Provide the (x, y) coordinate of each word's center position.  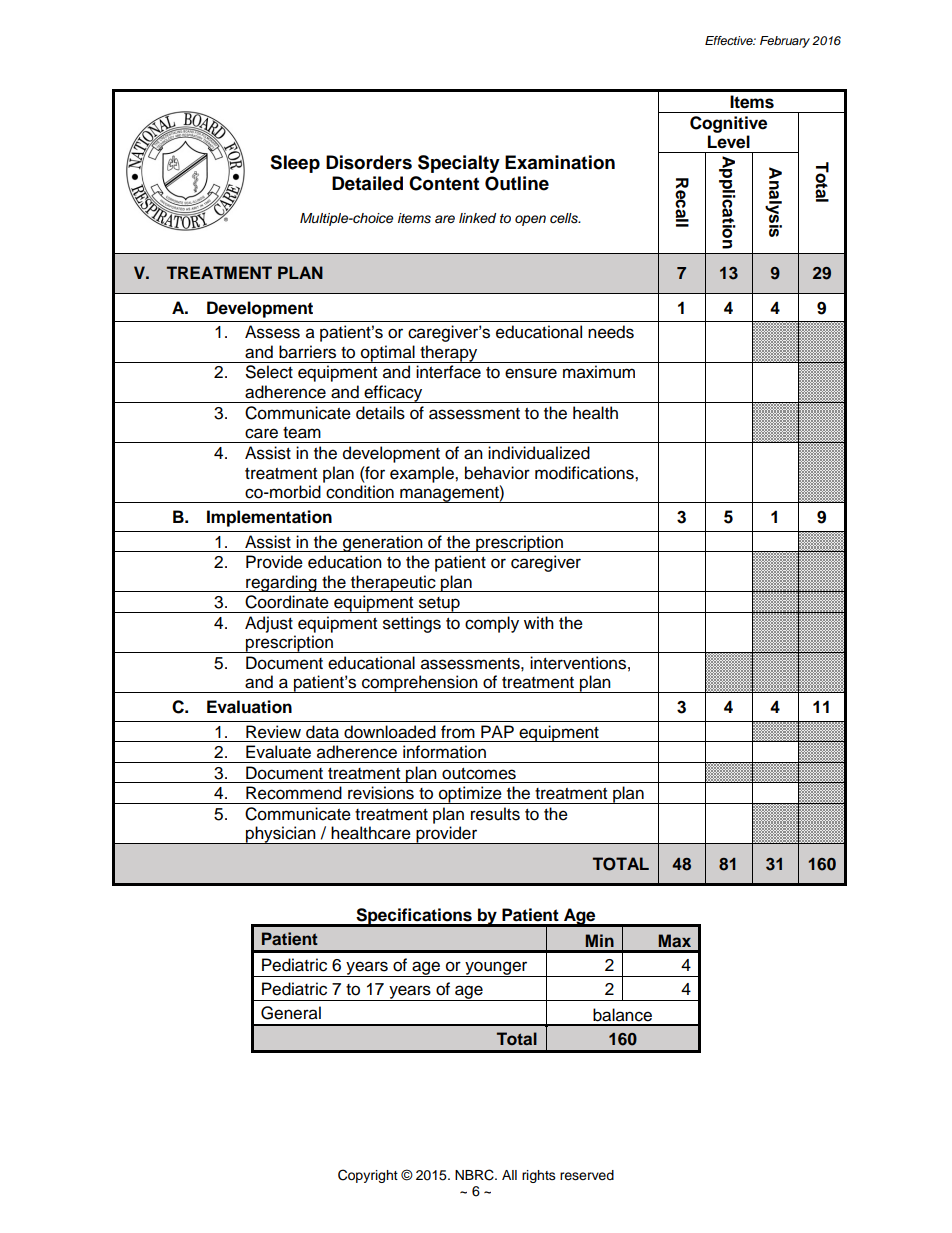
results (495, 814)
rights (539, 1176)
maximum (599, 372)
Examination (560, 162)
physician (281, 835)
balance (622, 1015)
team (302, 433)
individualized (539, 453)
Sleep (295, 164)
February (785, 42)
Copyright (368, 1176)
